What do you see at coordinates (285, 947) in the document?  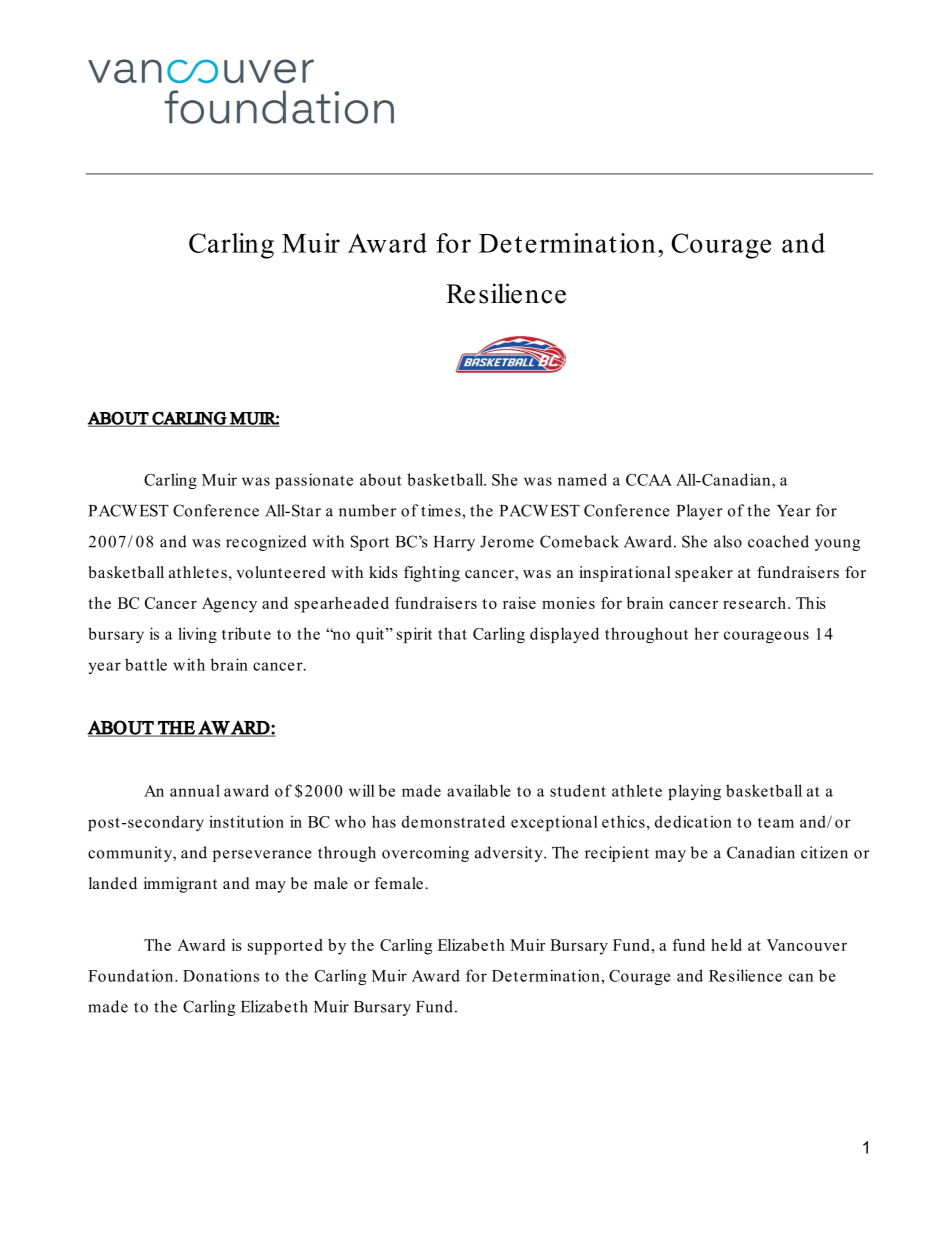 I see `supported` at bounding box center [285, 947].
